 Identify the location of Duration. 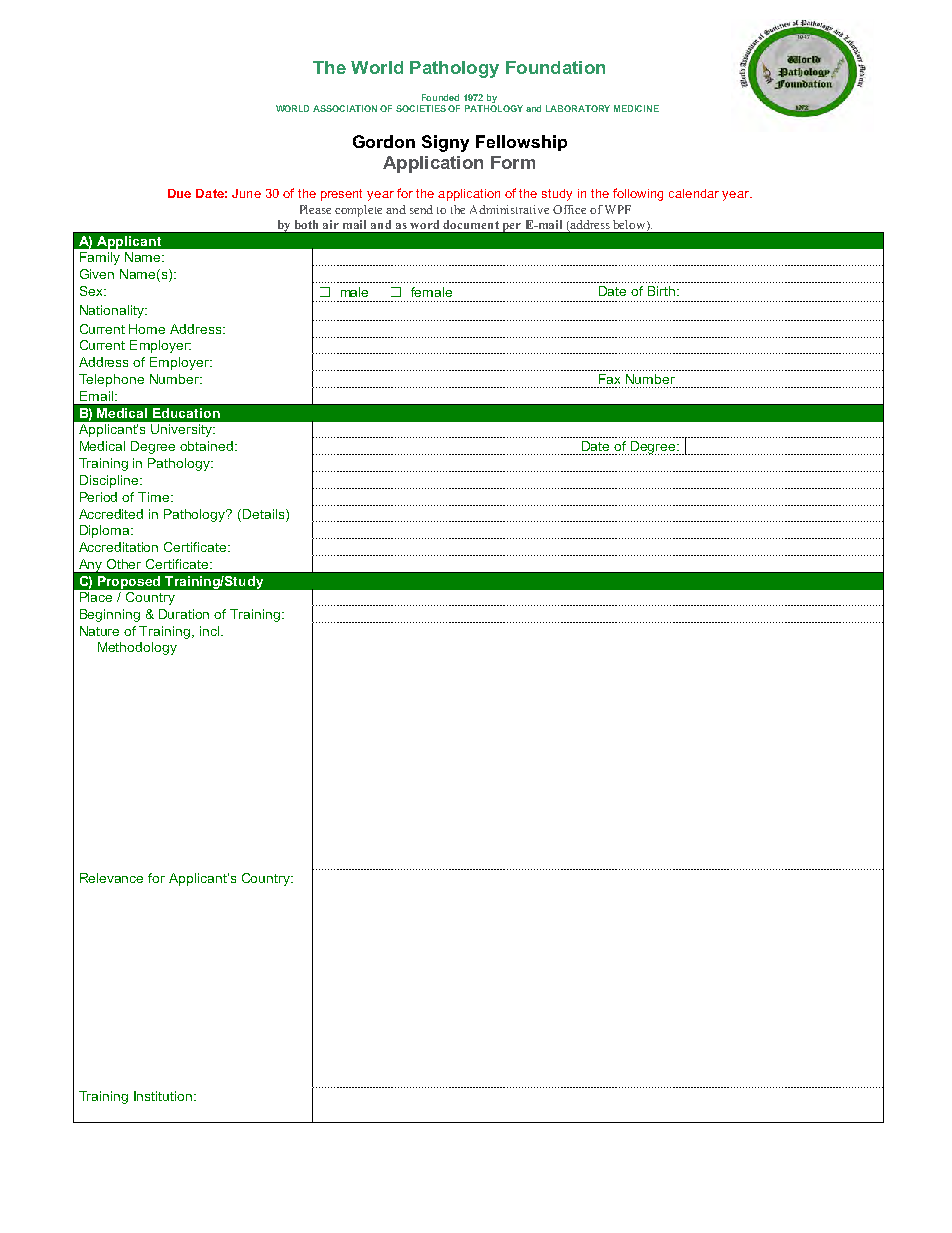
(184, 614).
